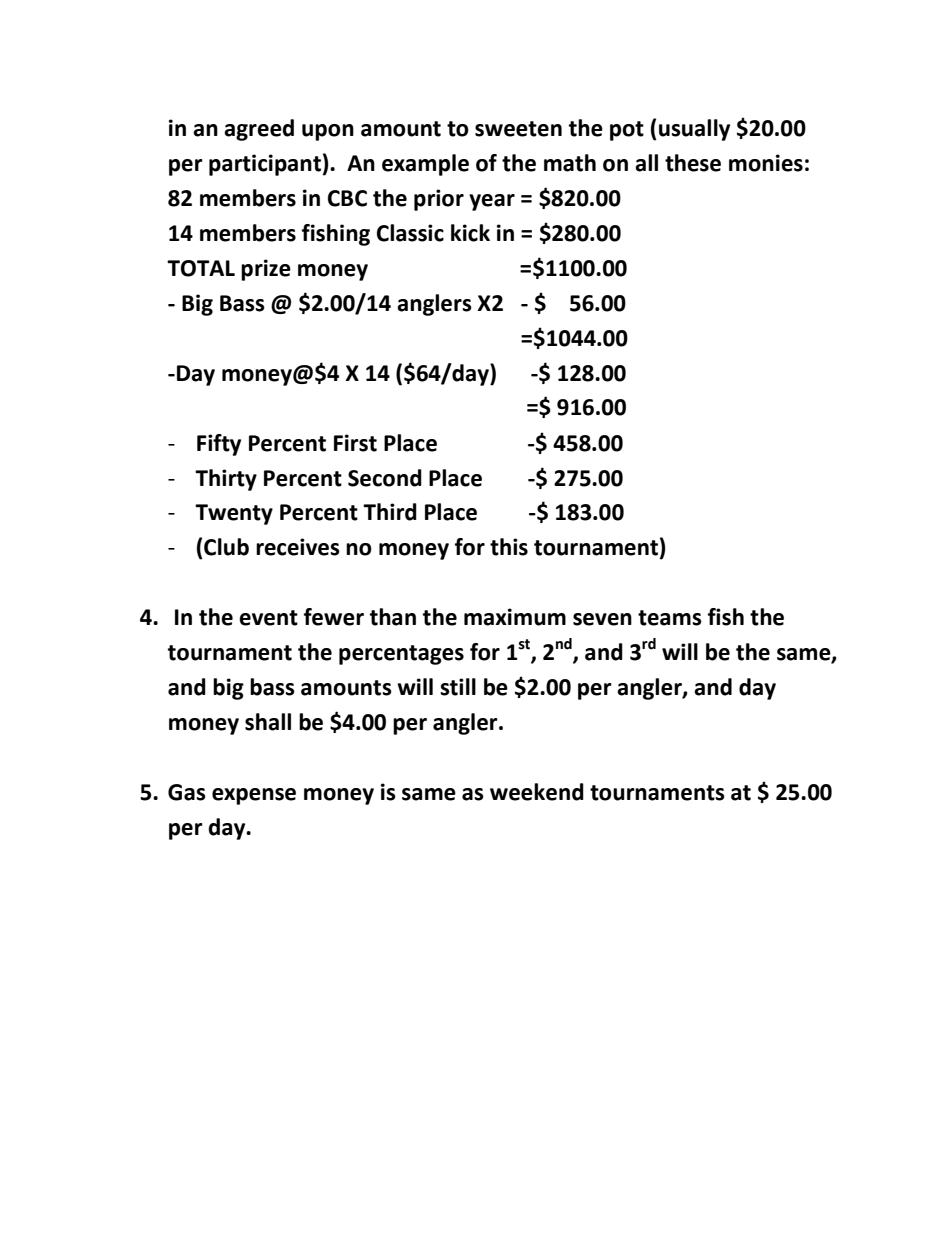  Describe the element at coordinates (537, 792) in the image. I see `weekend` at that location.
